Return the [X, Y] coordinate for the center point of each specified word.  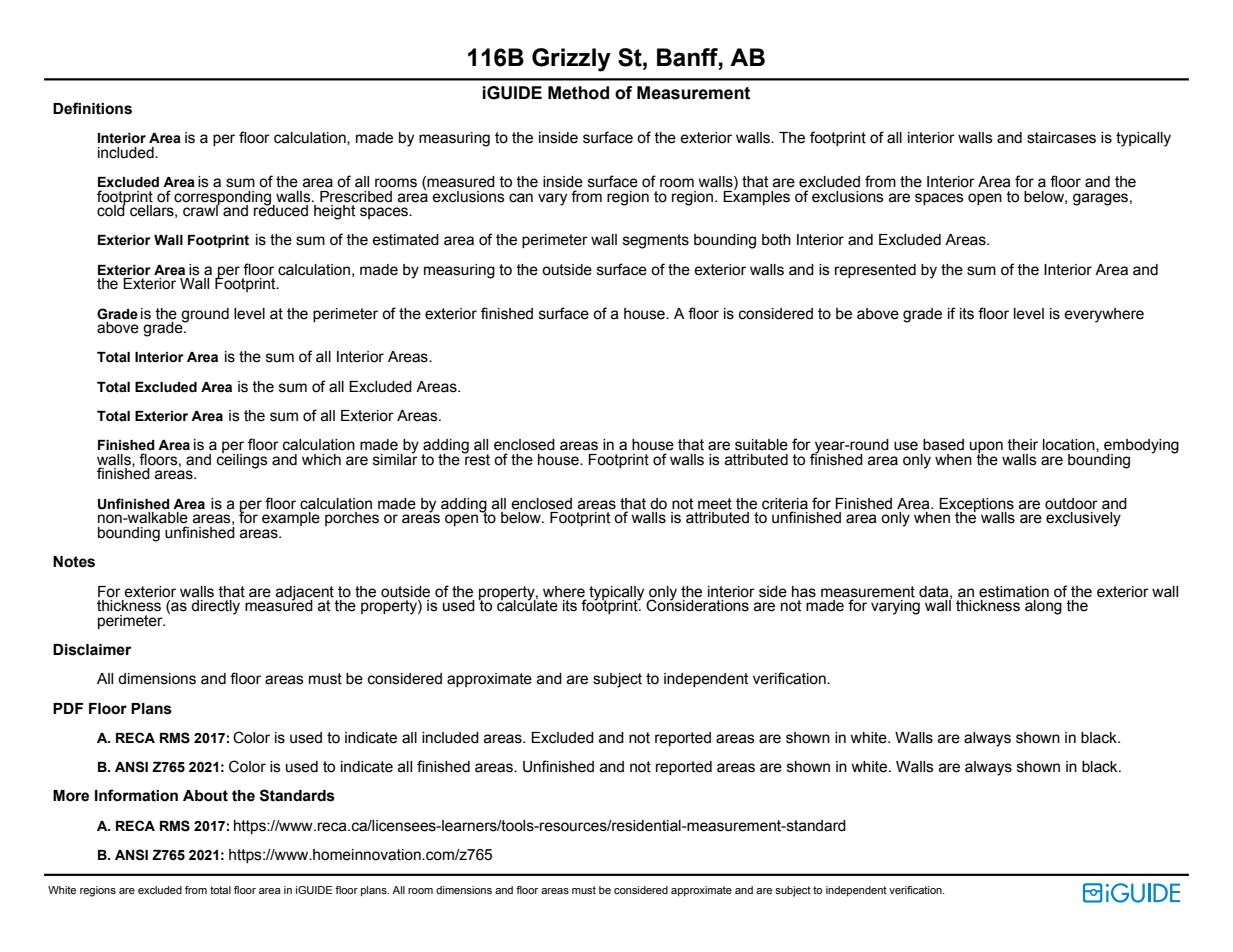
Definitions [92, 108]
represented [875, 271]
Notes [74, 562]
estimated [405, 240]
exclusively [1083, 519]
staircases [1061, 138]
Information [136, 795]
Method [578, 93]
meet [715, 504]
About [205, 796]
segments [656, 241]
